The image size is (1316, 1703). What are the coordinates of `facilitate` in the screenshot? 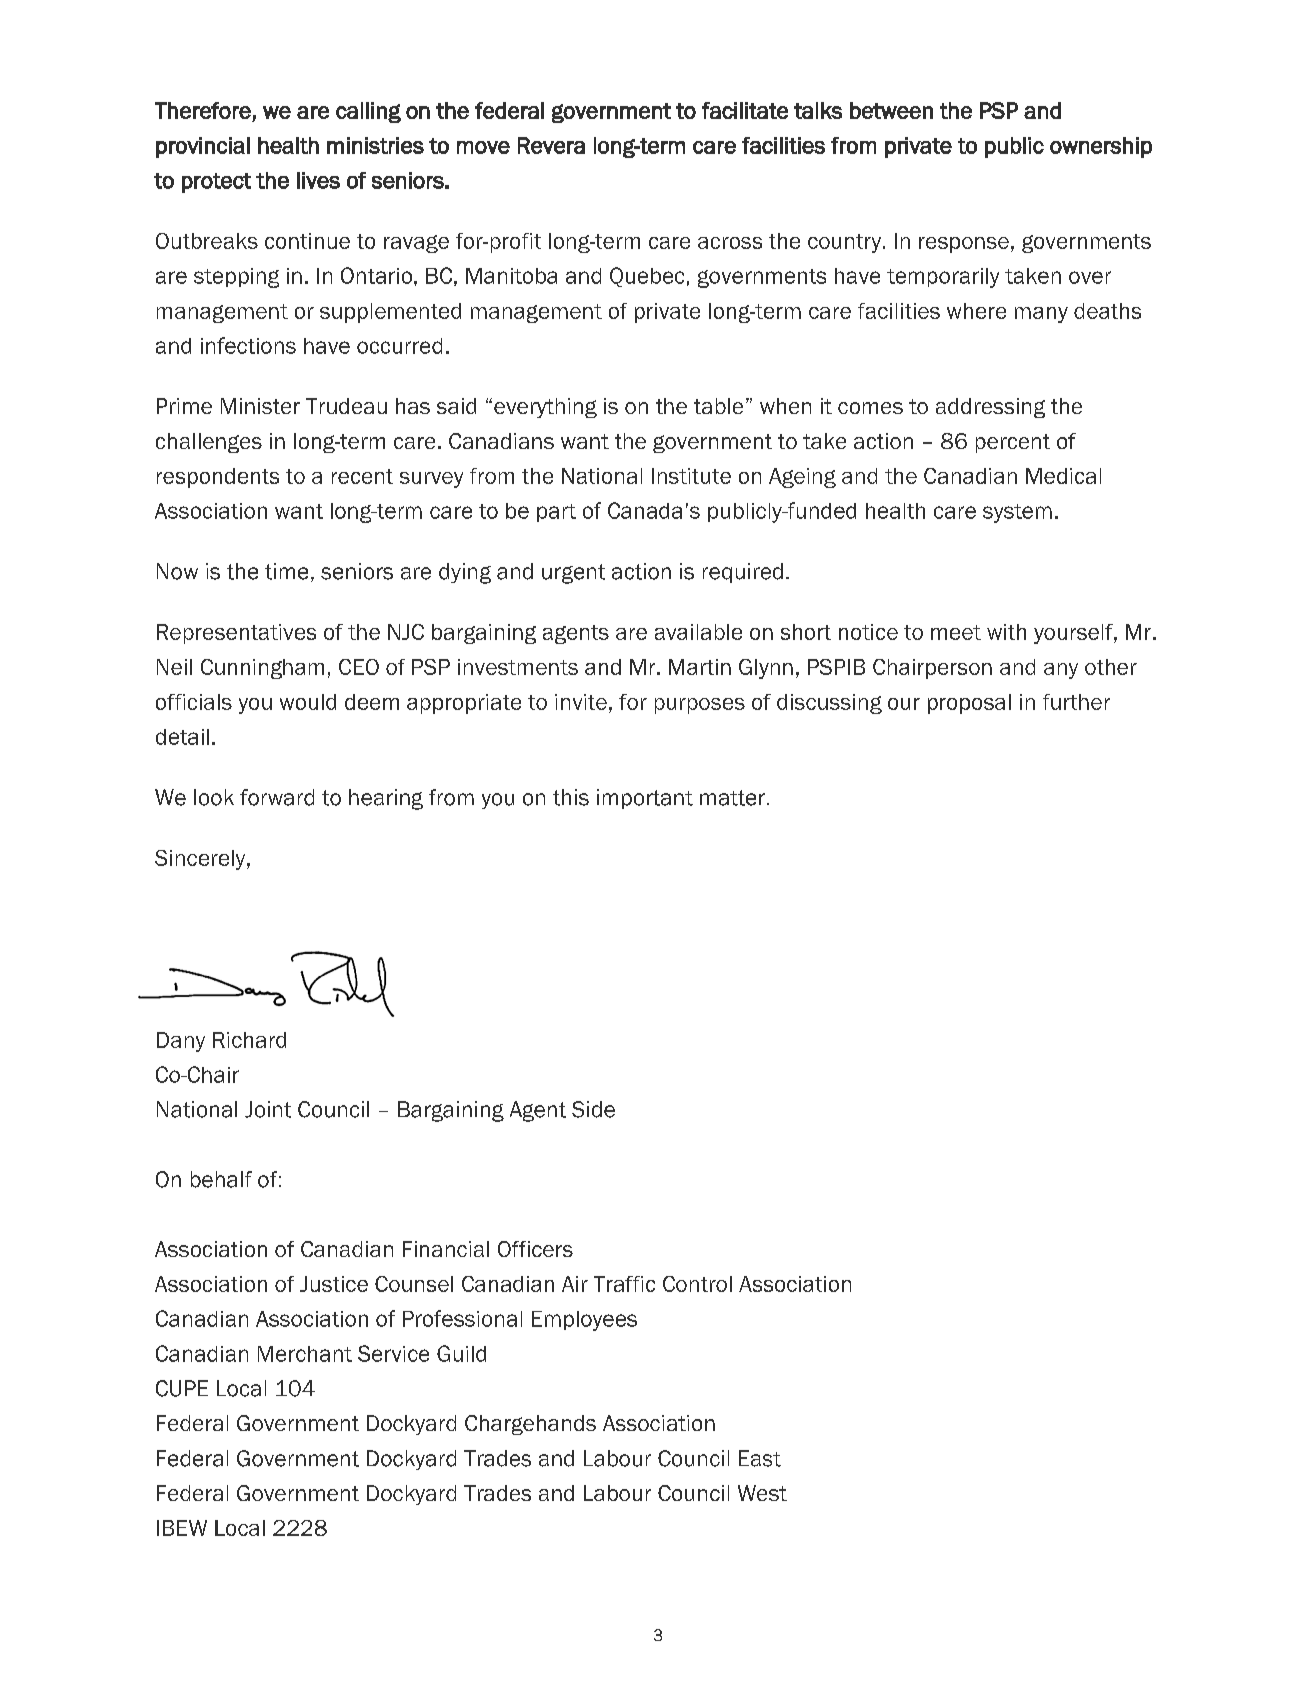 It's located at (745, 110).
